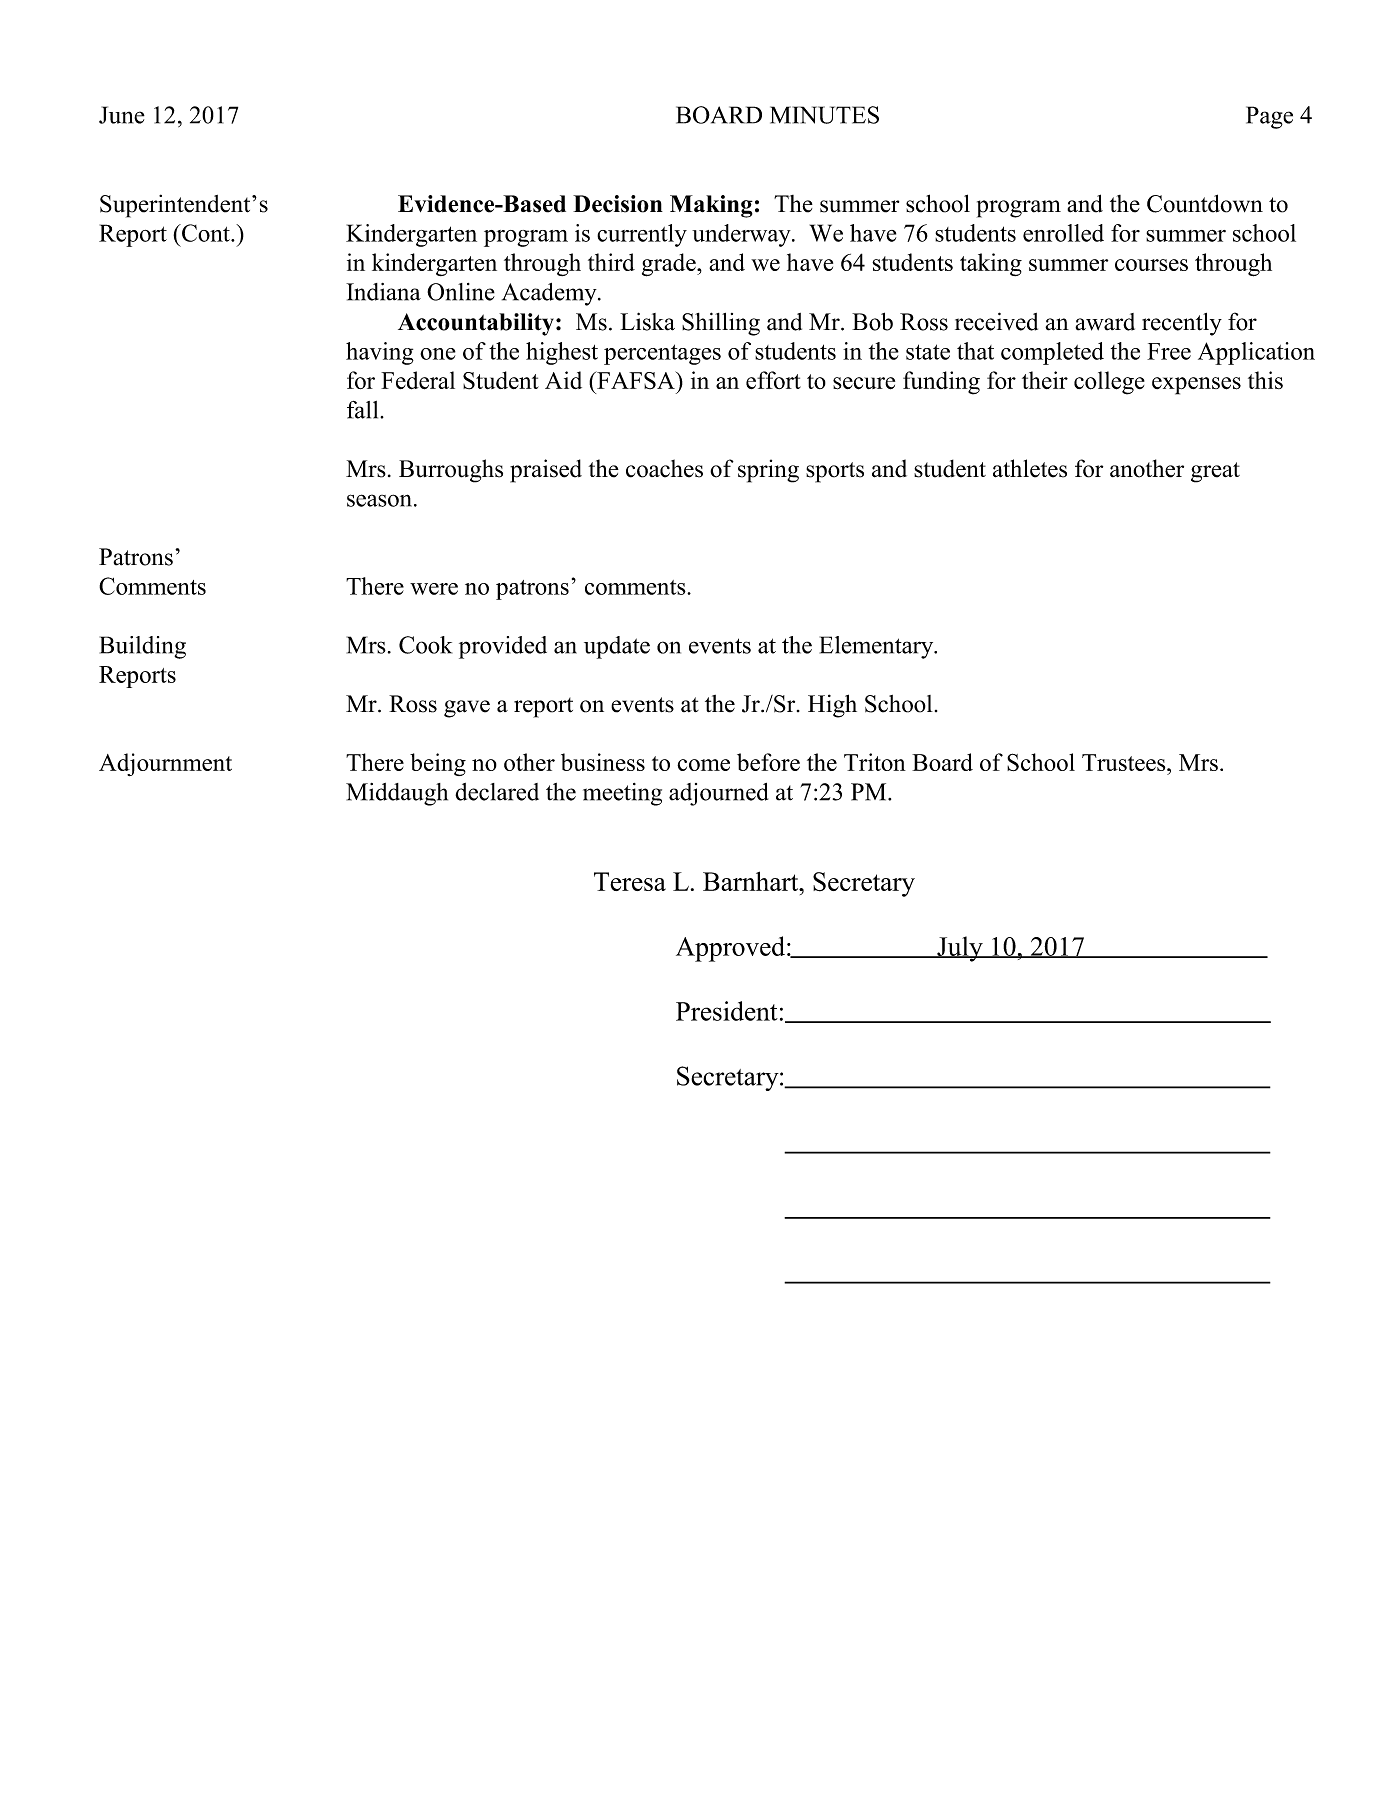 This image has height=1812, width=1400. Describe the element at coordinates (617, 647) in the image. I see `update` at that location.
